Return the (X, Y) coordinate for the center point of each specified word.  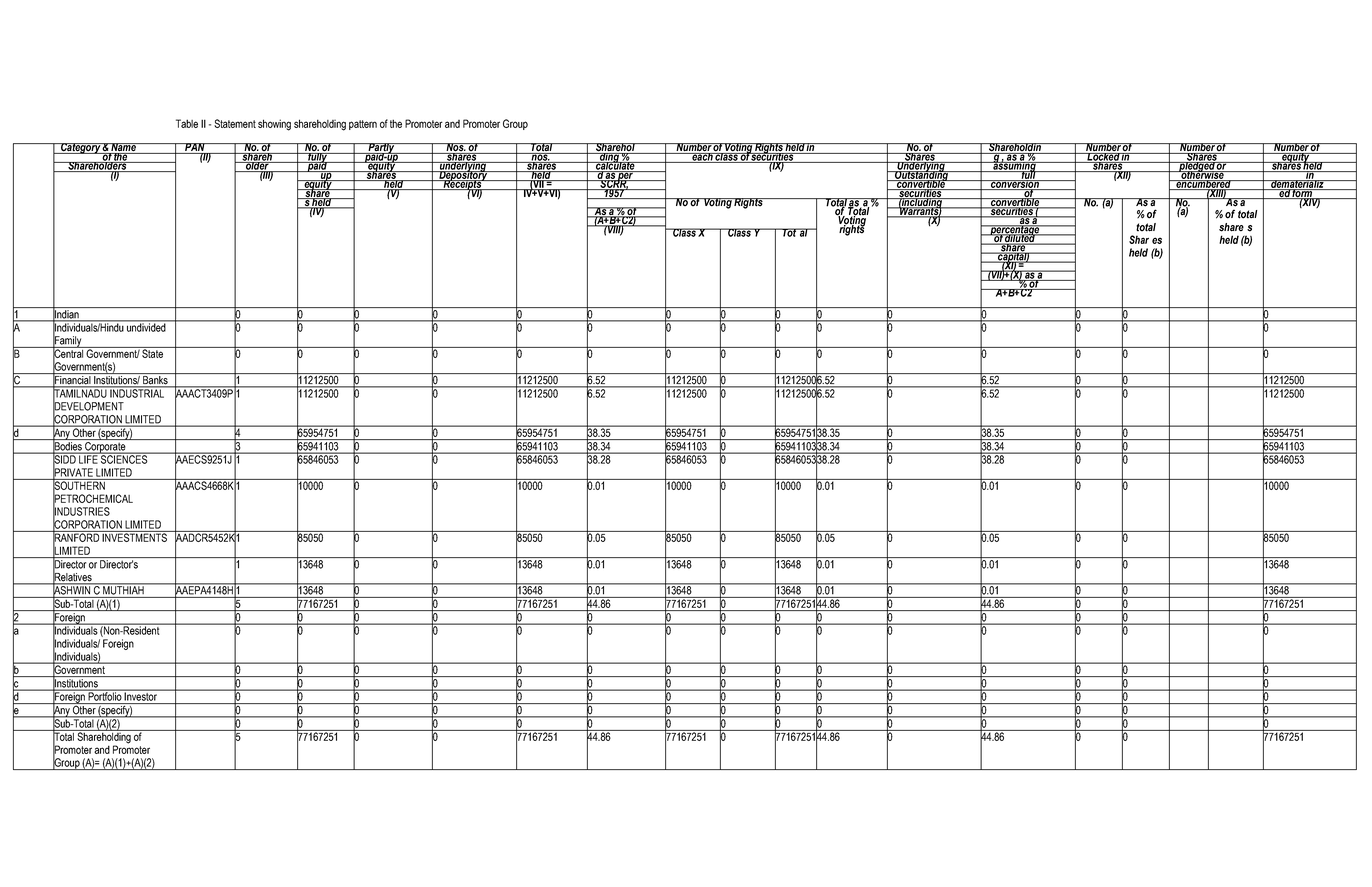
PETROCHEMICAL (93, 498)
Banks (155, 381)
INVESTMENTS (135, 536)
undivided (146, 326)
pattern (363, 125)
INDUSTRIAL (137, 392)
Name (123, 148)
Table (187, 123)
